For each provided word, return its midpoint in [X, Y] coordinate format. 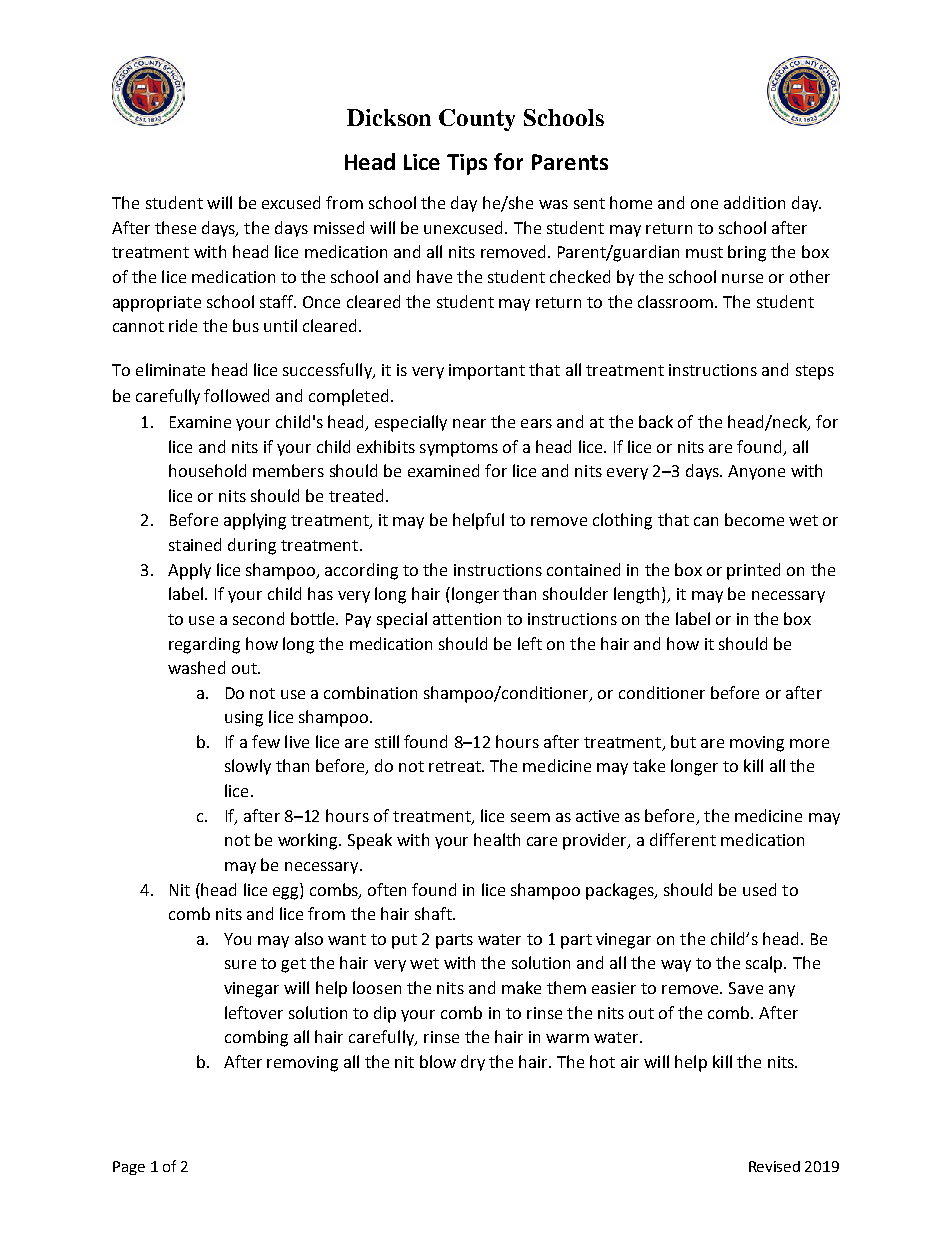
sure [240, 964]
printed [753, 571]
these [175, 227]
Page [129, 1168]
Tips [467, 164]
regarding [204, 645]
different [683, 839]
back [656, 421]
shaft [434, 913]
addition [754, 202]
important [487, 372]
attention [467, 619]
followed [236, 395]
